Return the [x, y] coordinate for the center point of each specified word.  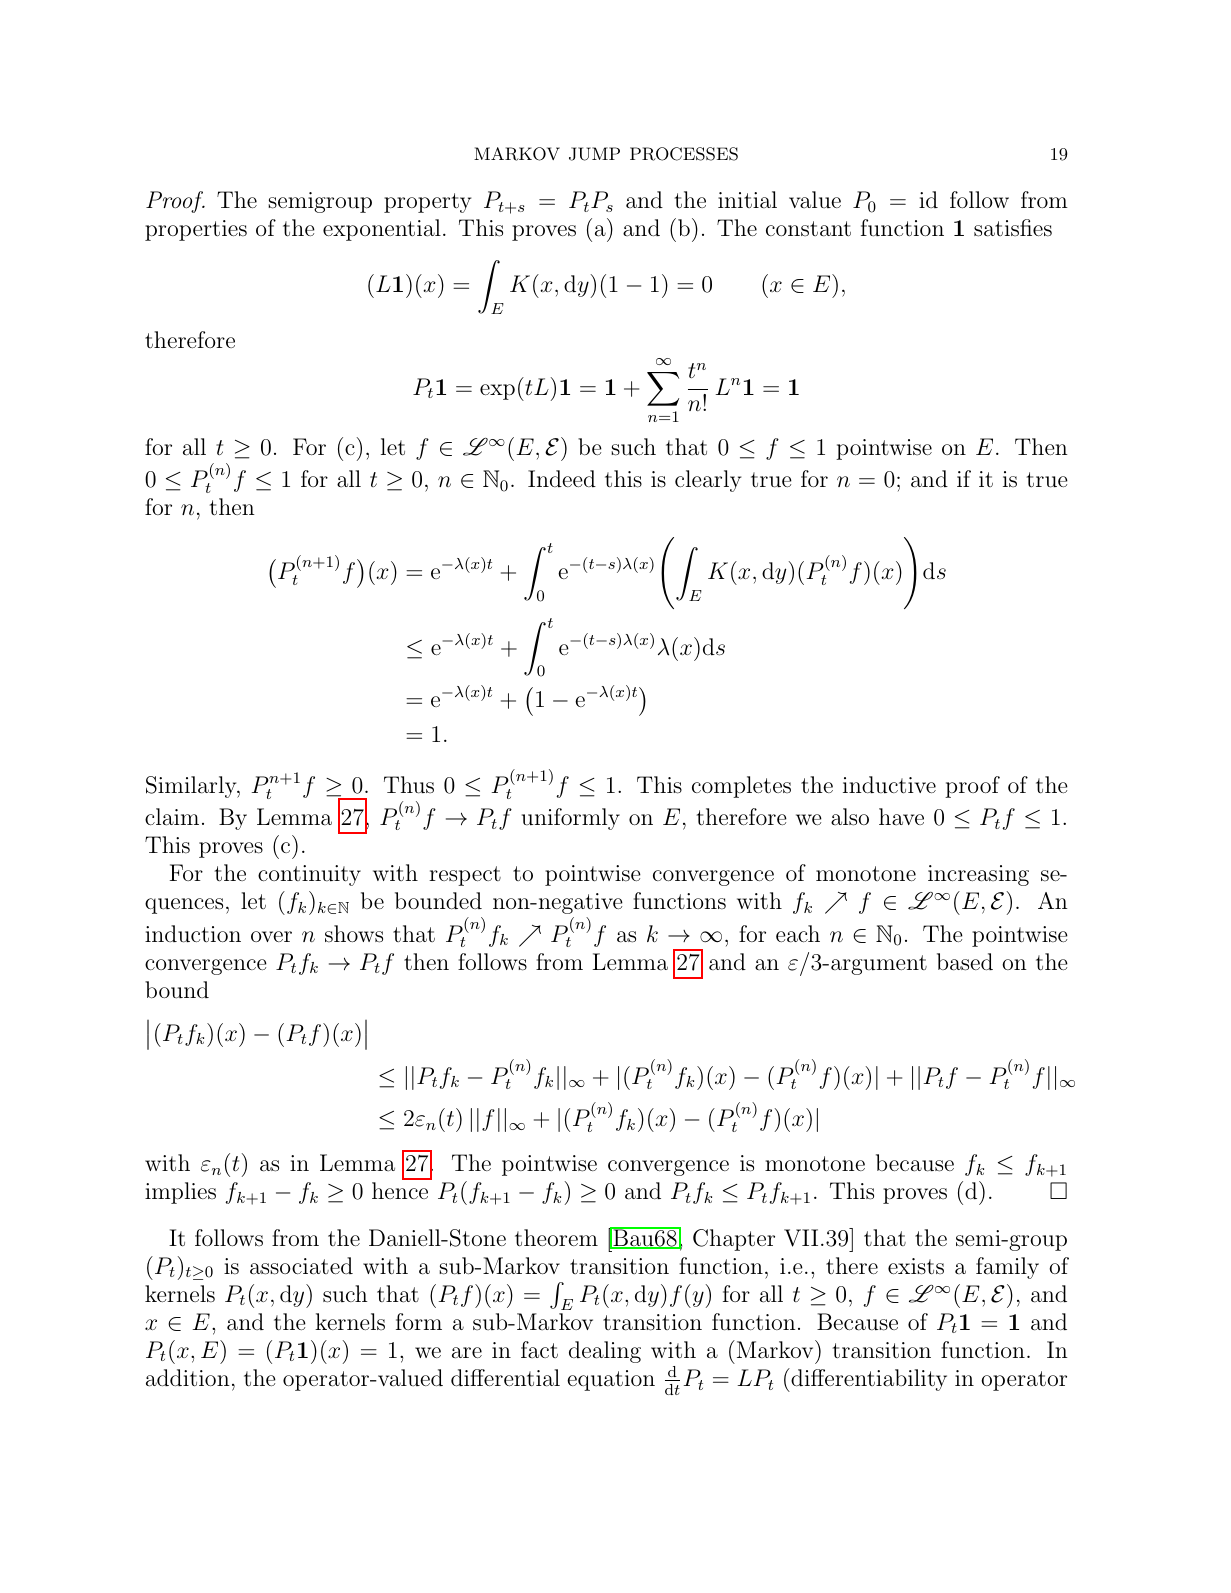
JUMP [594, 154]
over [271, 936]
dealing [605, 1352]
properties [196, 230]
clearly [708, 481]
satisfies [1013, 228]
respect [465, 876]
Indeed [562, 479]
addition [188, 1378]
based [965, 962]
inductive [889, 785]
